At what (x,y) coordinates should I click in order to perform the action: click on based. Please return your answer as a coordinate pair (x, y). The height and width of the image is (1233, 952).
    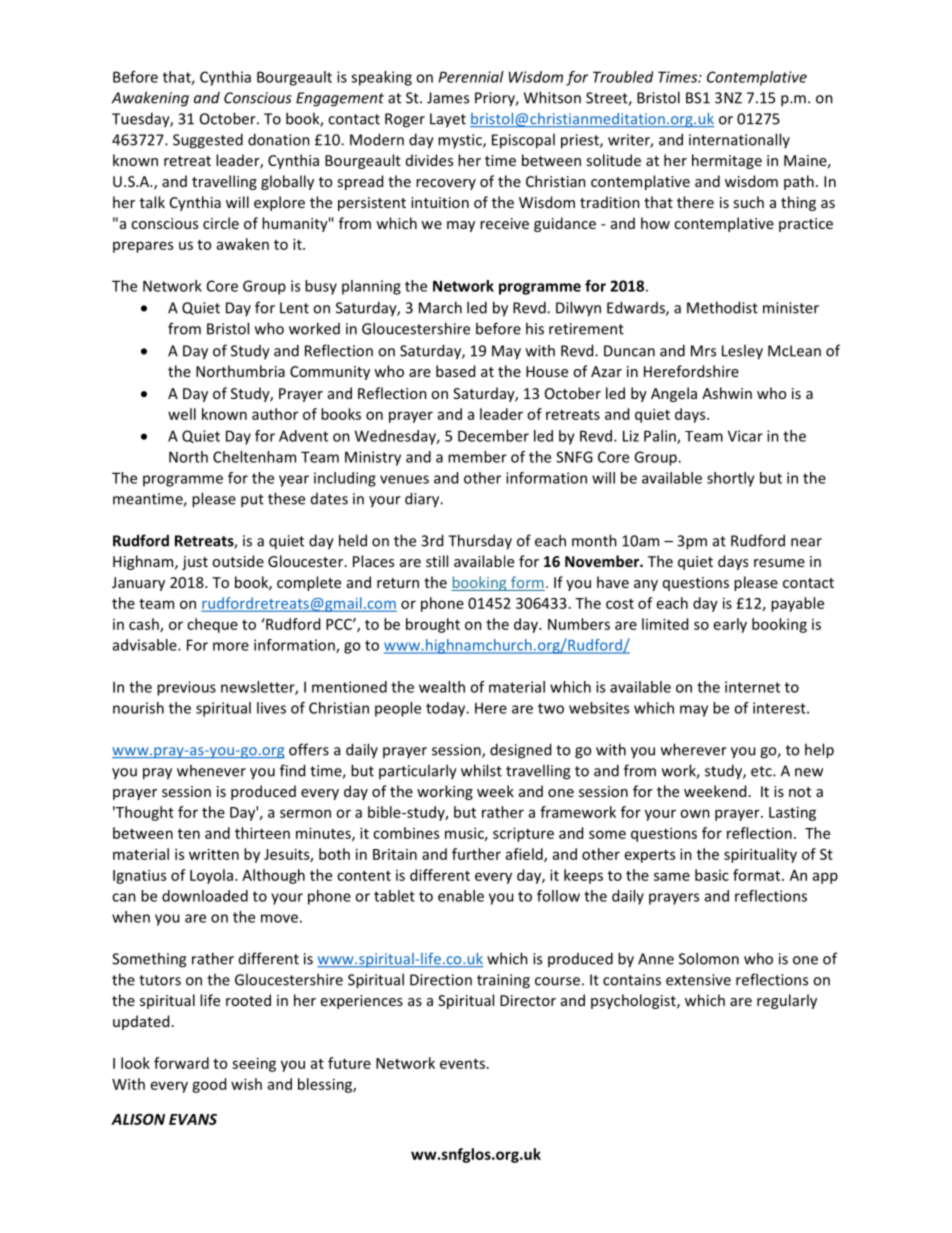
    Looking at the image, I should click on (455, 371).
